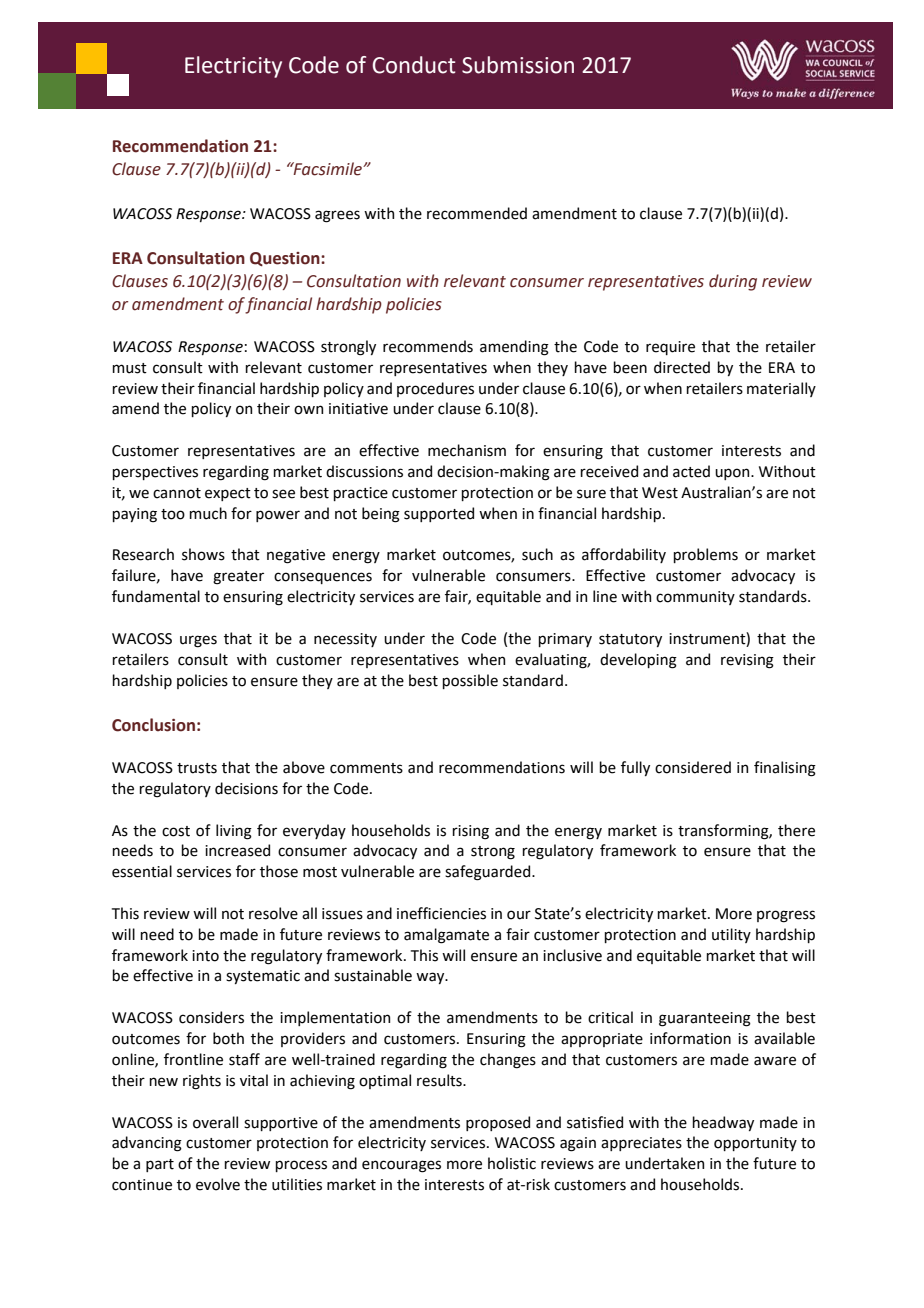 This screenshot has width=924, height=1308. Describe the element at coordinates (215, 1122) in the screenshot. I see `overall` at that location.
